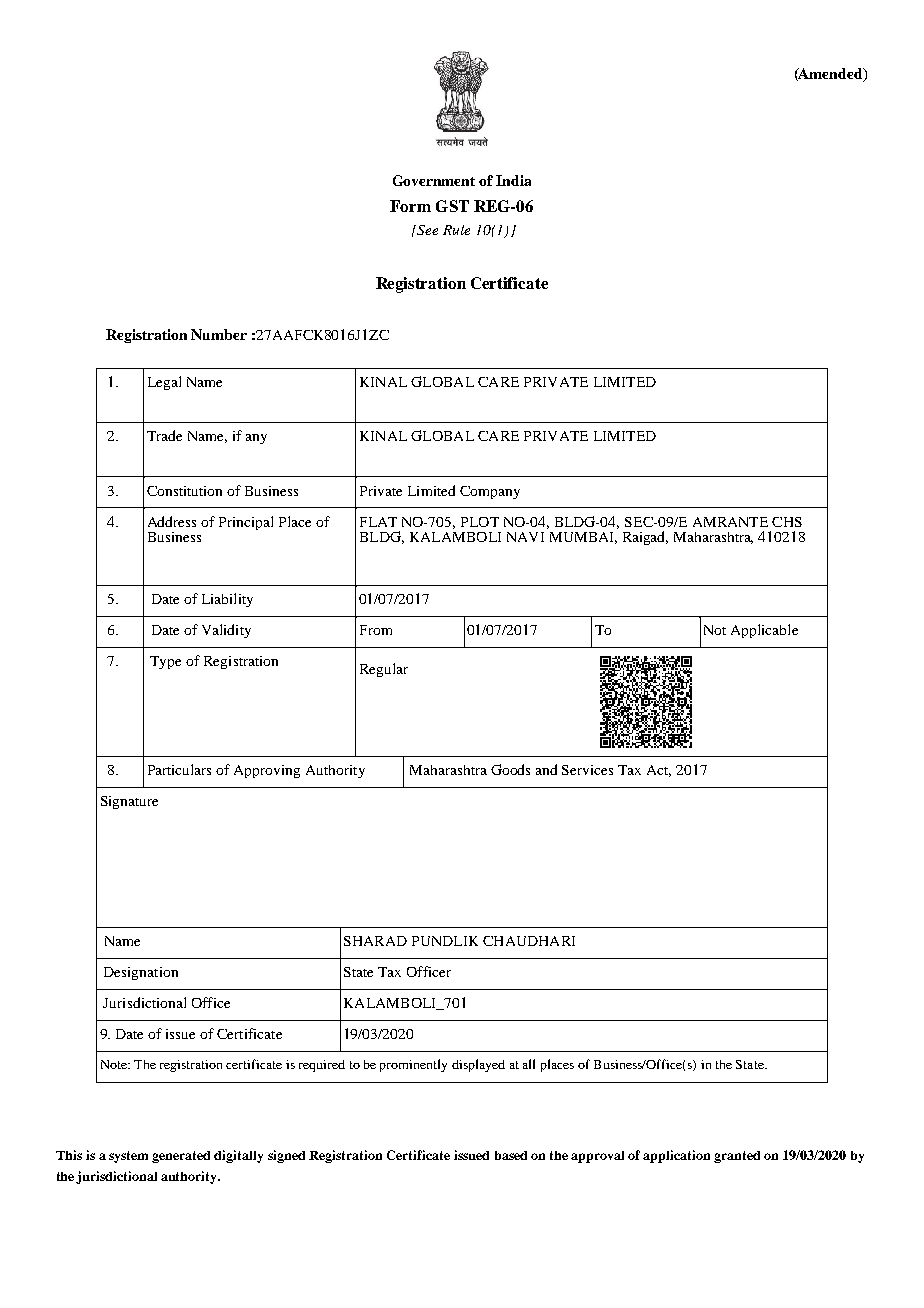 The width and height of the document is (924, 1308). I want to click on Signature, so click(129, 802).
